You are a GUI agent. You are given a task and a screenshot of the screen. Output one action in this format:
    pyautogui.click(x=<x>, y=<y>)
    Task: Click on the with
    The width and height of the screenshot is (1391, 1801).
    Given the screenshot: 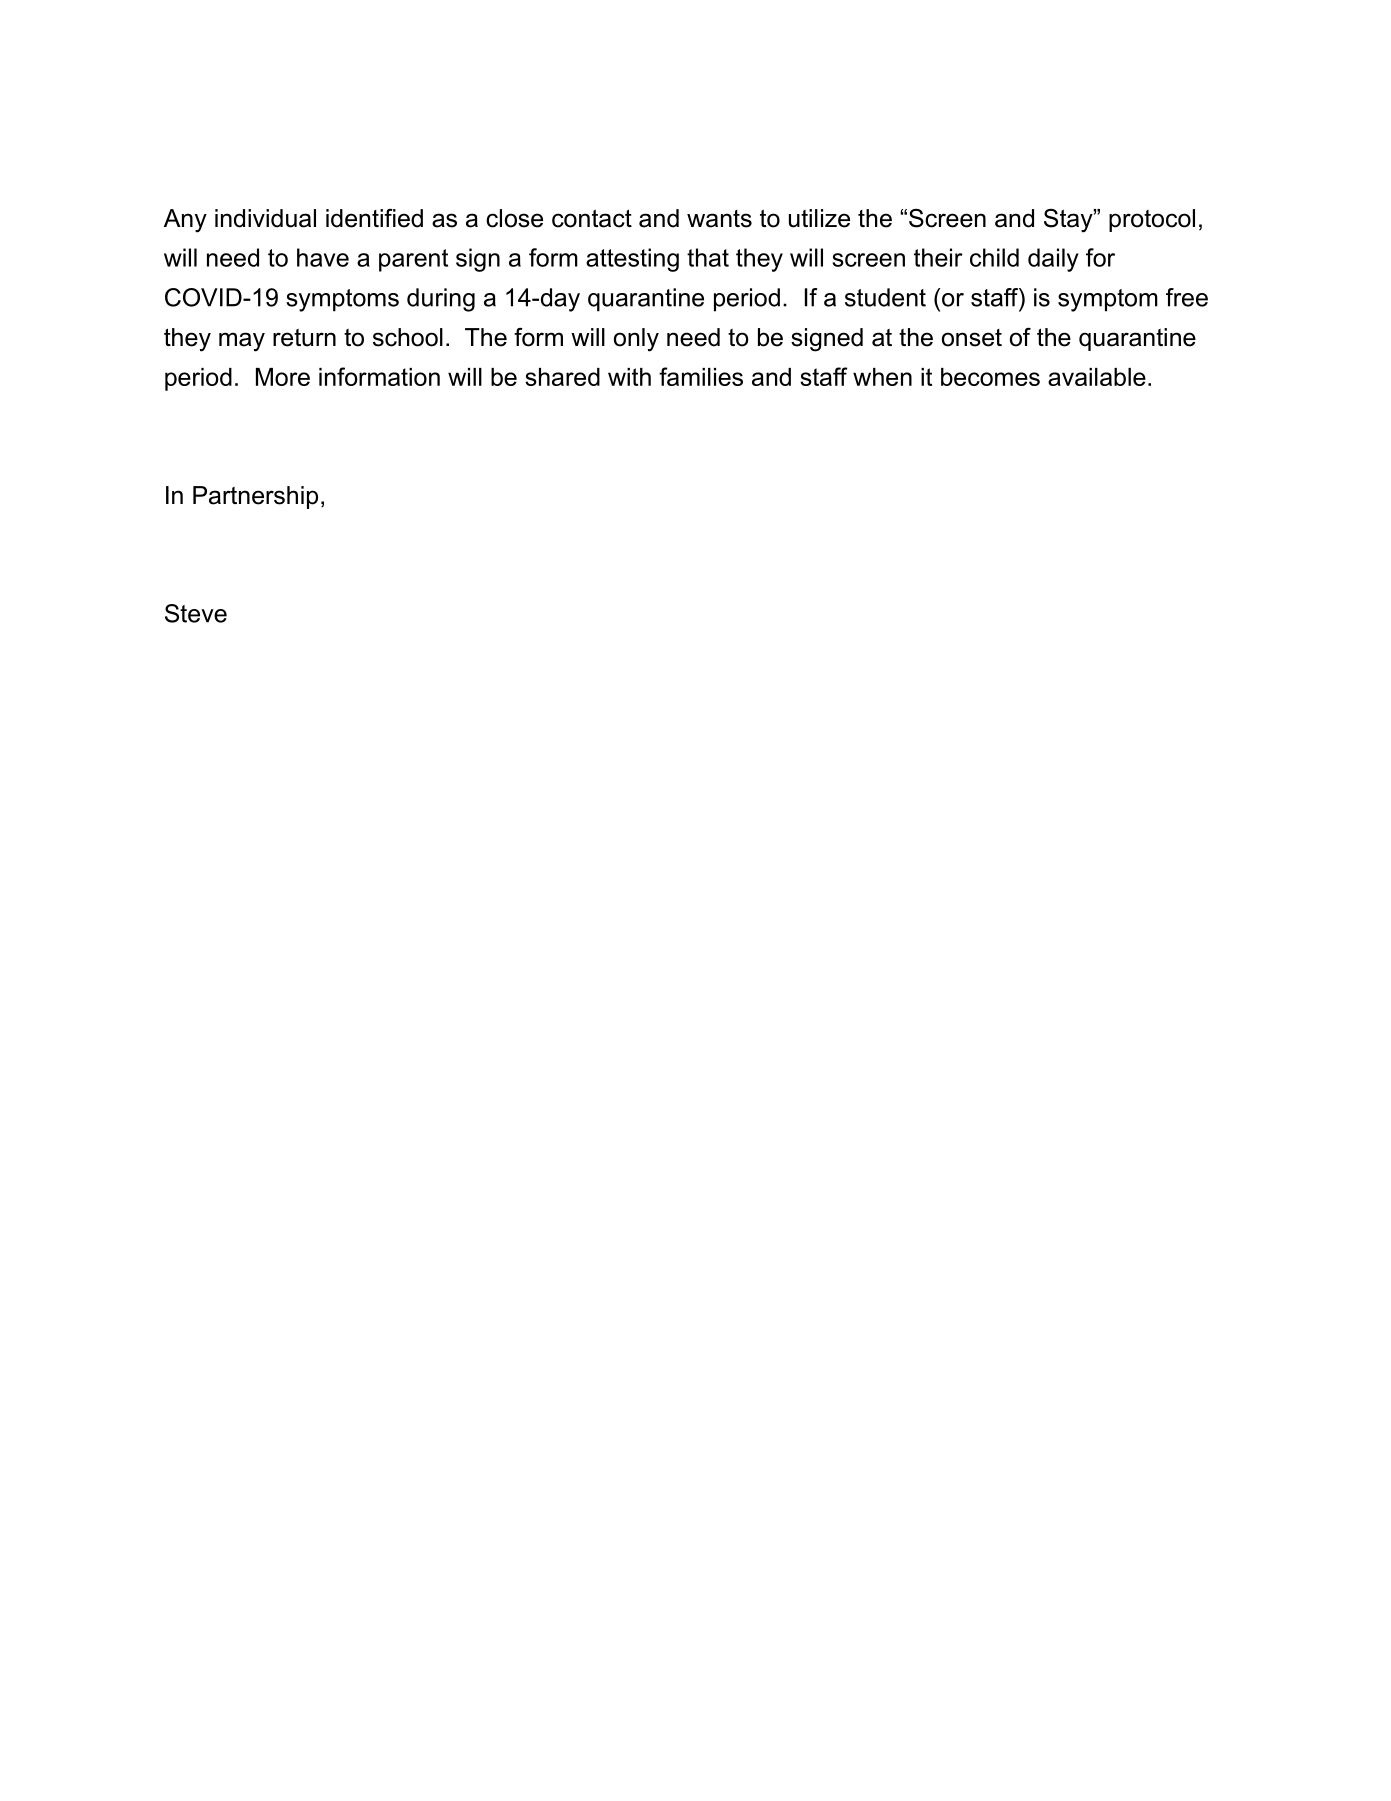 What is the action you would take?
    pyautogui.click(x=629, y=377)
